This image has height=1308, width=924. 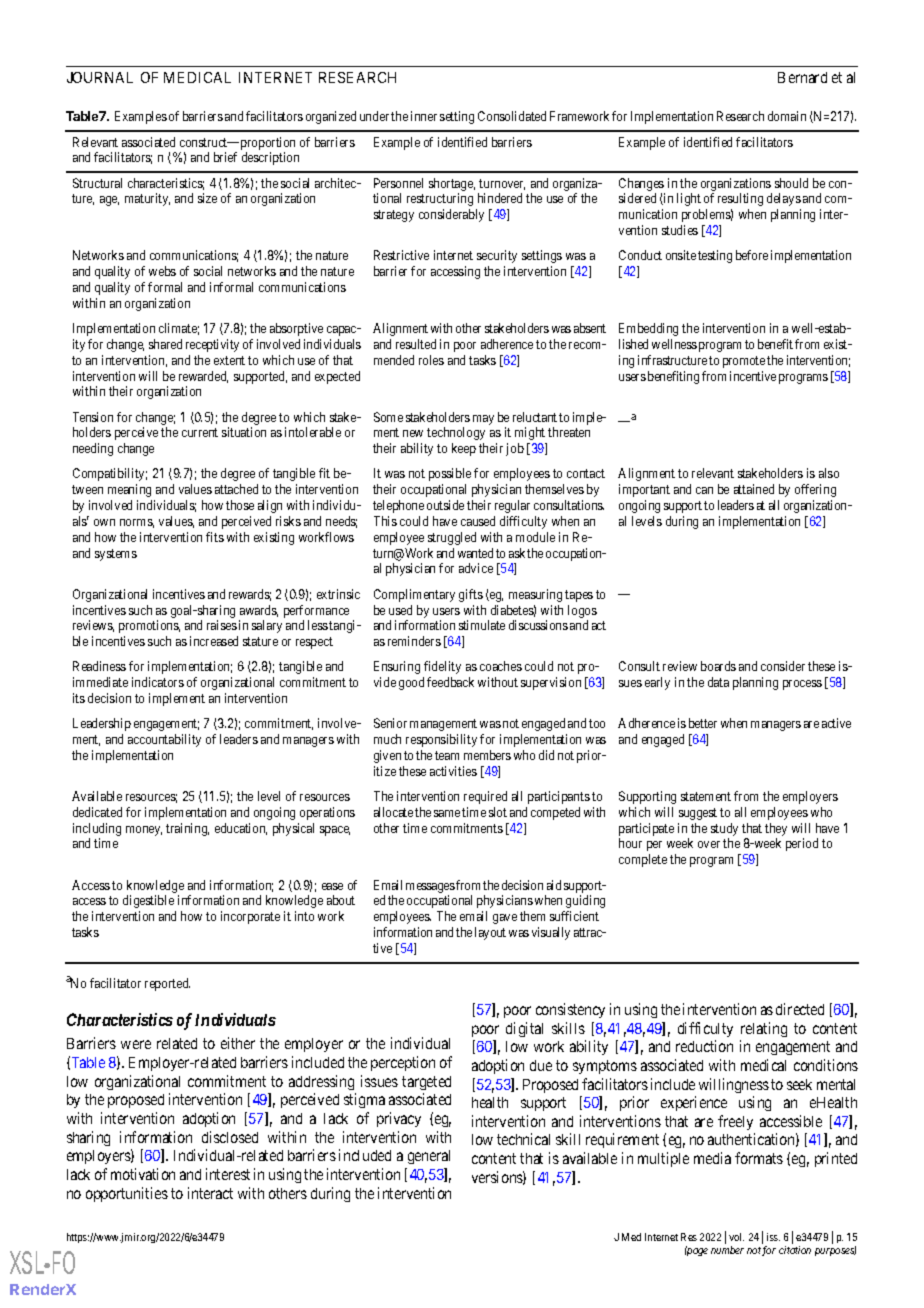 What do you see at coordinates (416, 344) in the image?
I see `resulted` at bounding box center [416, 344].
